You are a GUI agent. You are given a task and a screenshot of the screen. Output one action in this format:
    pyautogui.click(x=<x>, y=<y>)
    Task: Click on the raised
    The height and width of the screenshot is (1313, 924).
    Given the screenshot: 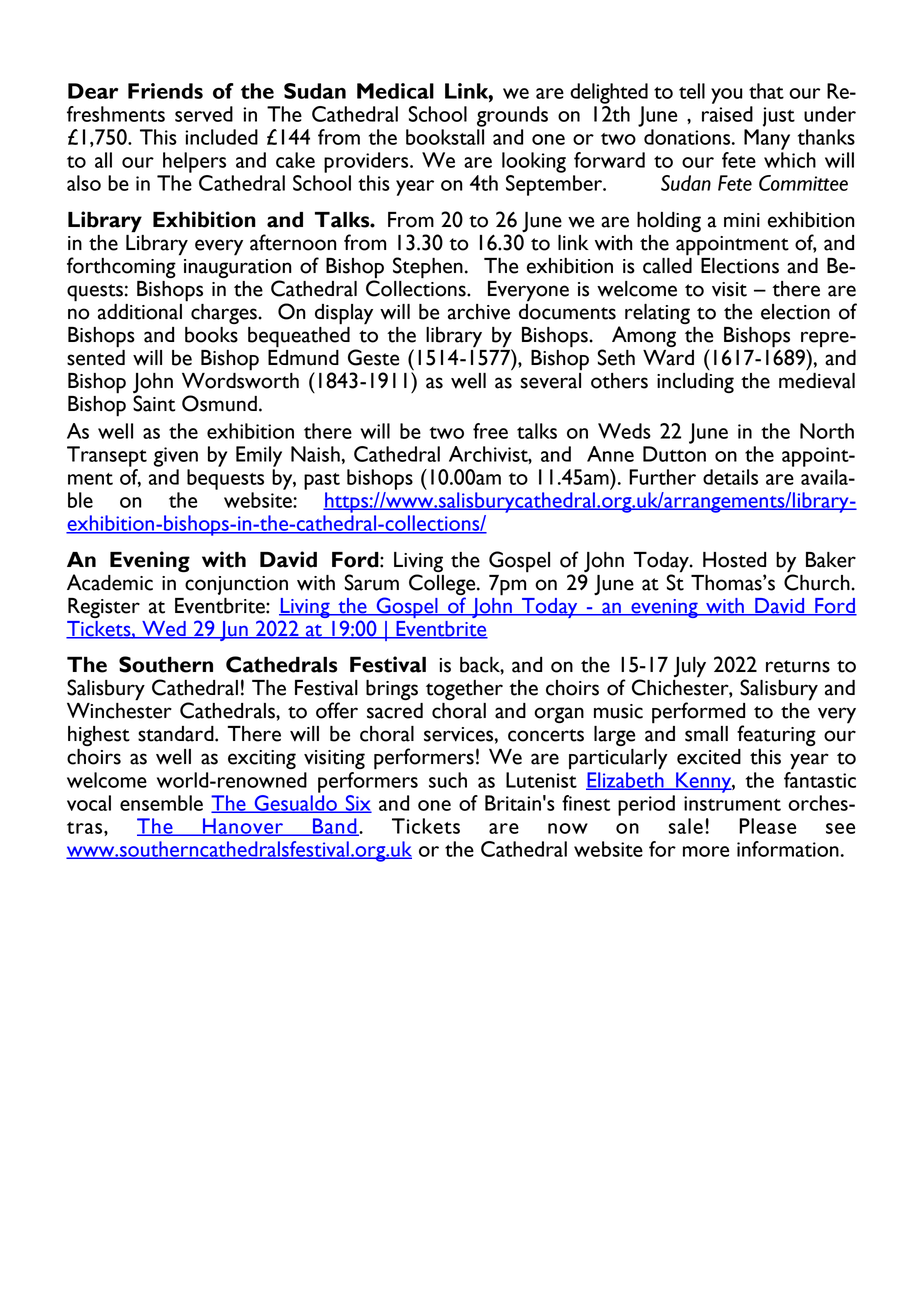 What is the action you would take?
    pyautogui.click(x=727, y=114)
